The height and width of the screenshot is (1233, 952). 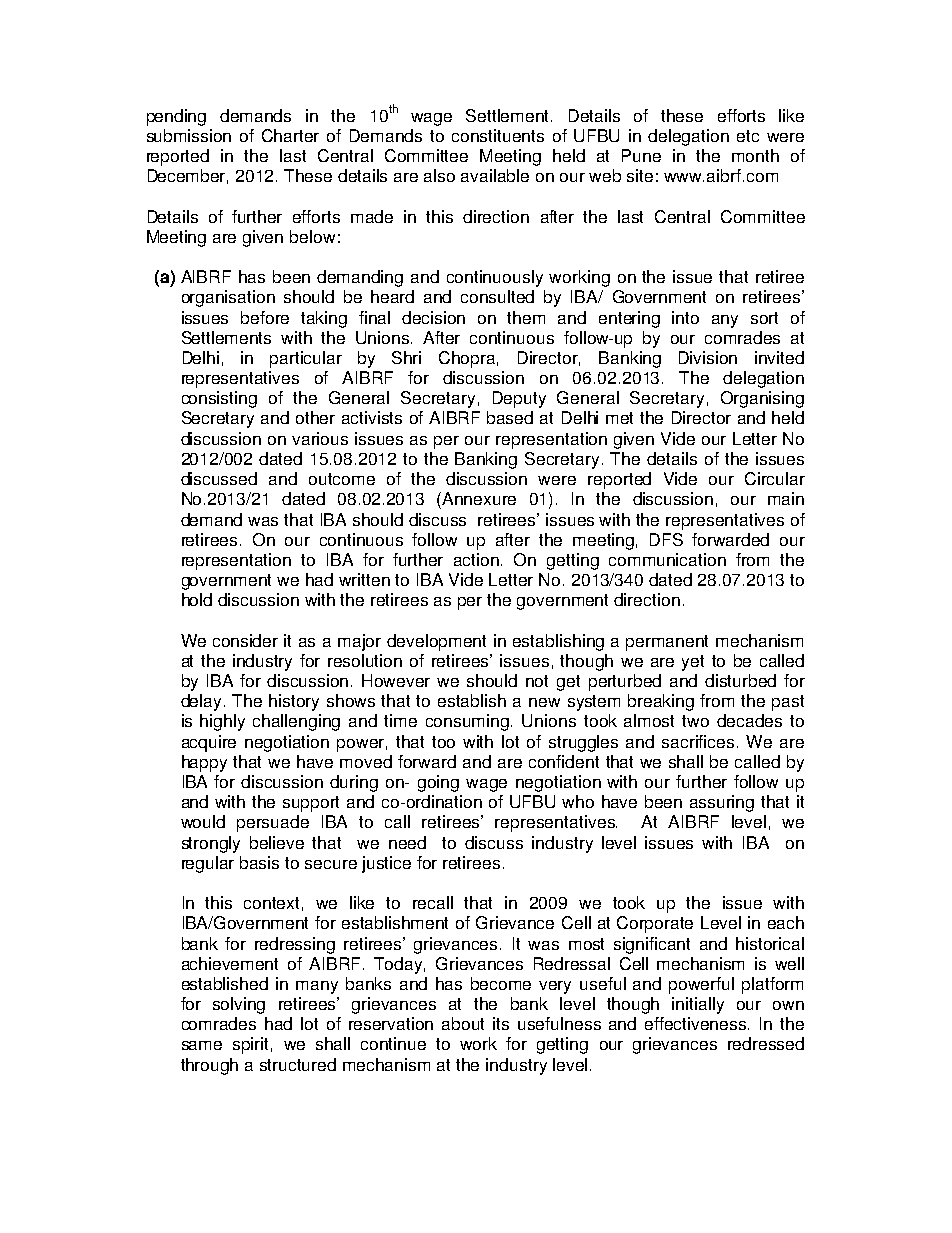 I want to click on its, so click(x=501, y=1023).
